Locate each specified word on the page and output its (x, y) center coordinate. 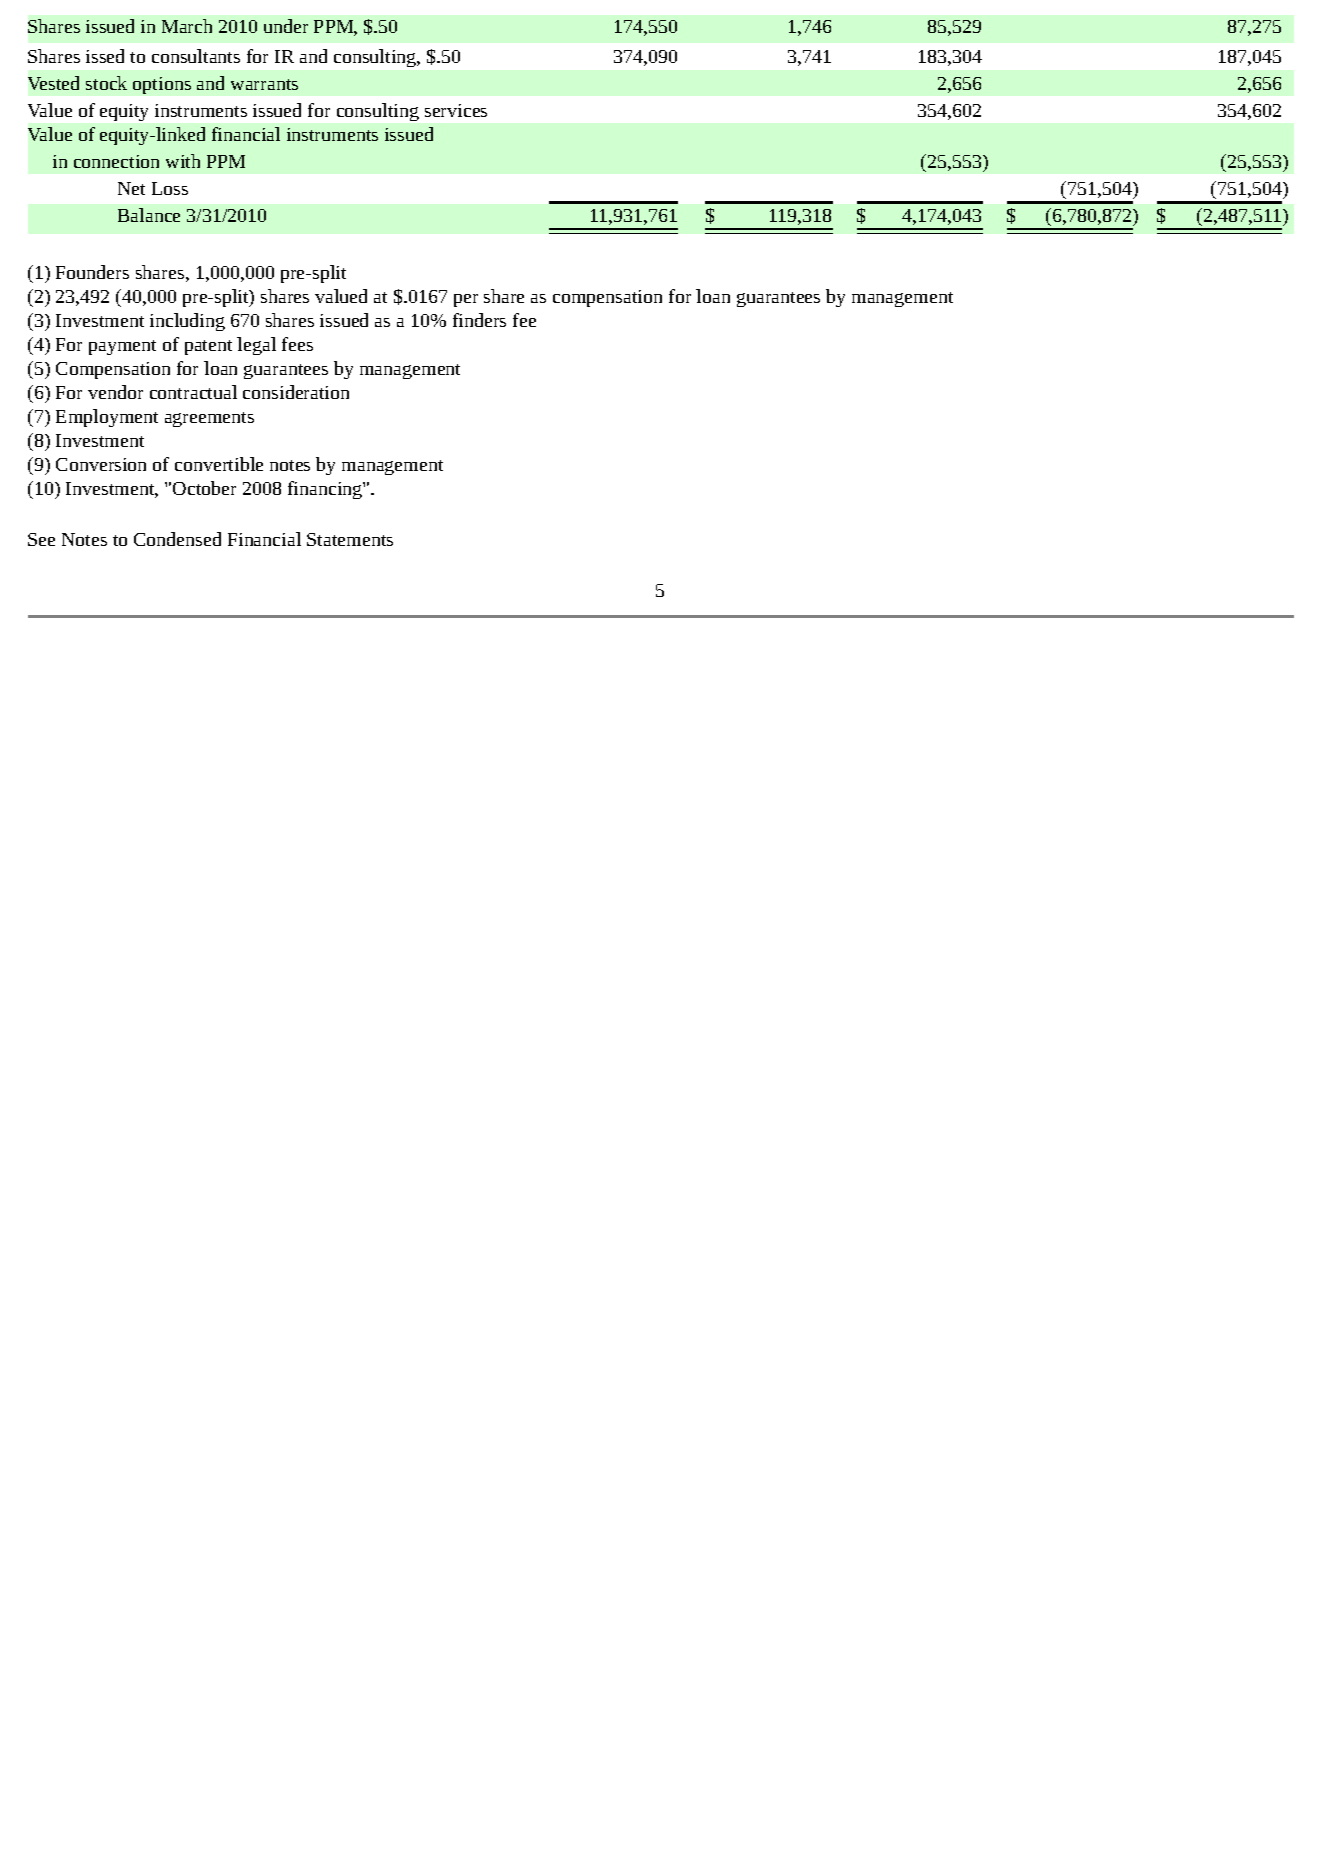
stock (106, 83)
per (466, 300)
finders (479, 320)
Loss (170, 188)
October (204, 488)
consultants (196, 56)
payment (122, 347)
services (456, 110)
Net (131, 188)
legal (256, 346)
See (41, 539)
